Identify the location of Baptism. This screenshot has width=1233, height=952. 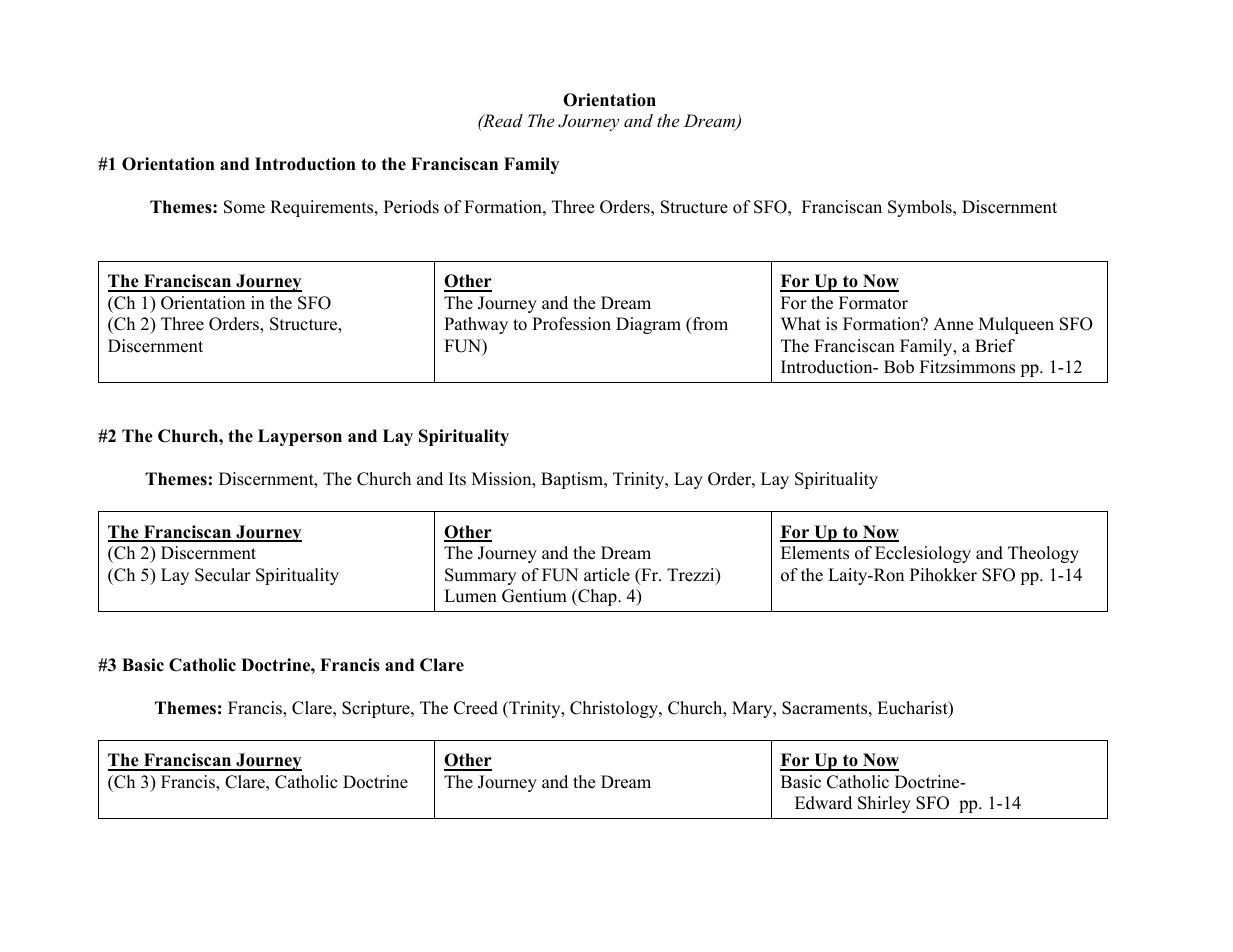
(573, 480).
